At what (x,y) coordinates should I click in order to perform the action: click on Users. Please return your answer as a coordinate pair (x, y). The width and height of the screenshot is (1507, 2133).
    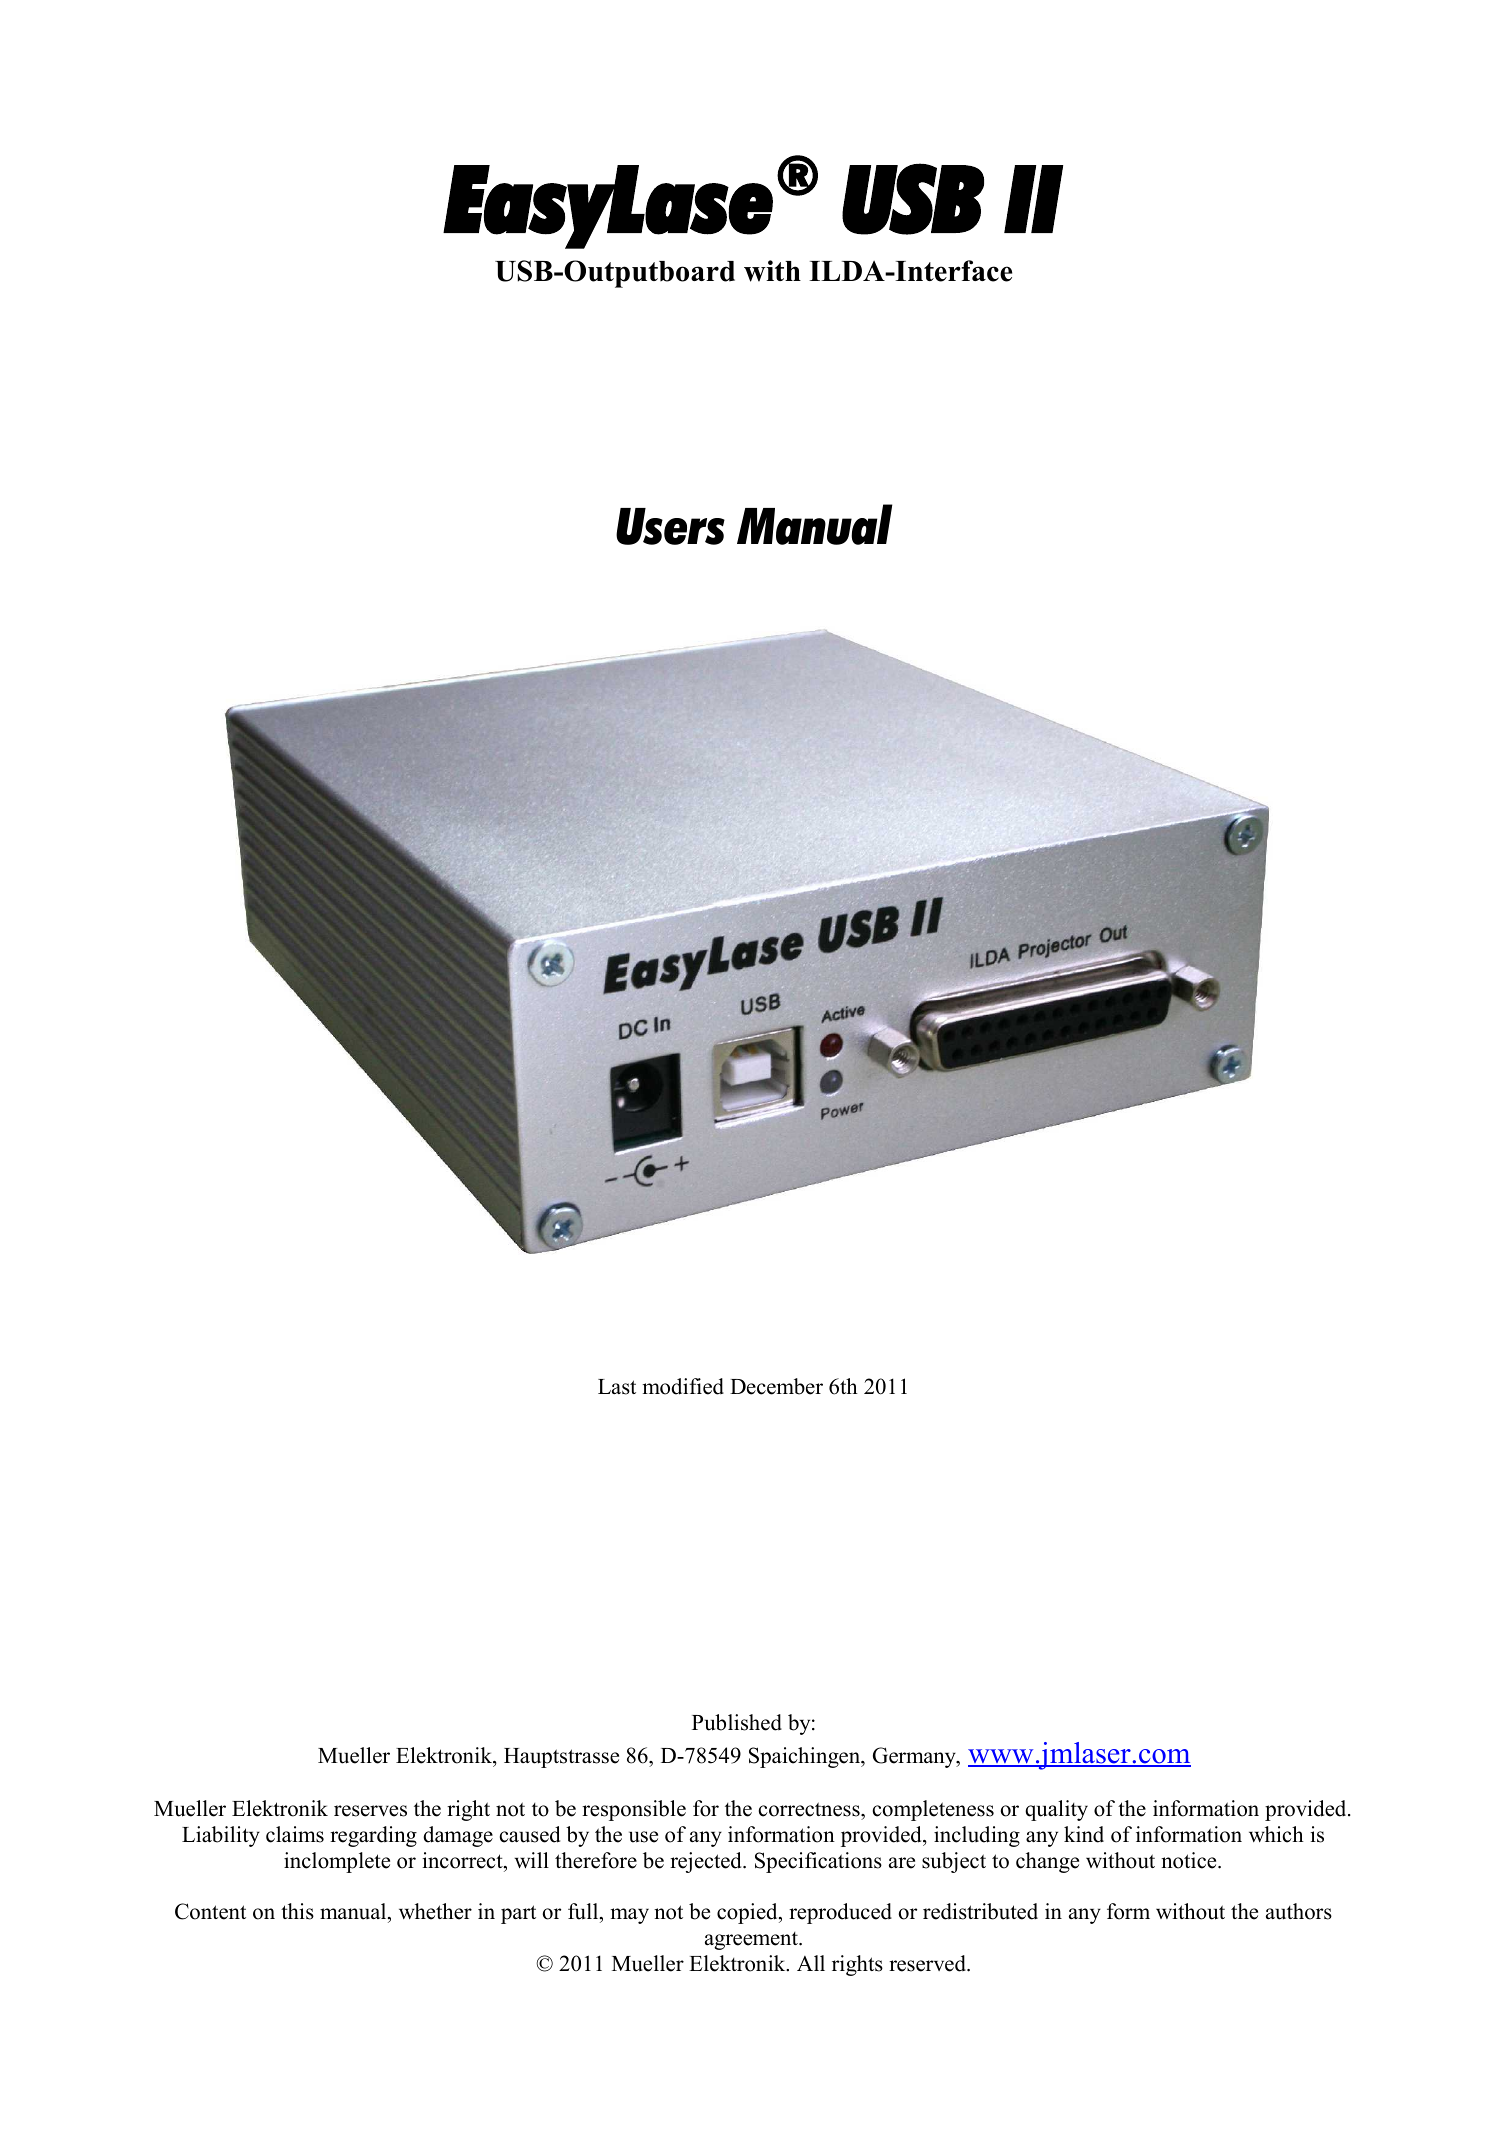
    Looking at the image, I should click on (670, 526).
